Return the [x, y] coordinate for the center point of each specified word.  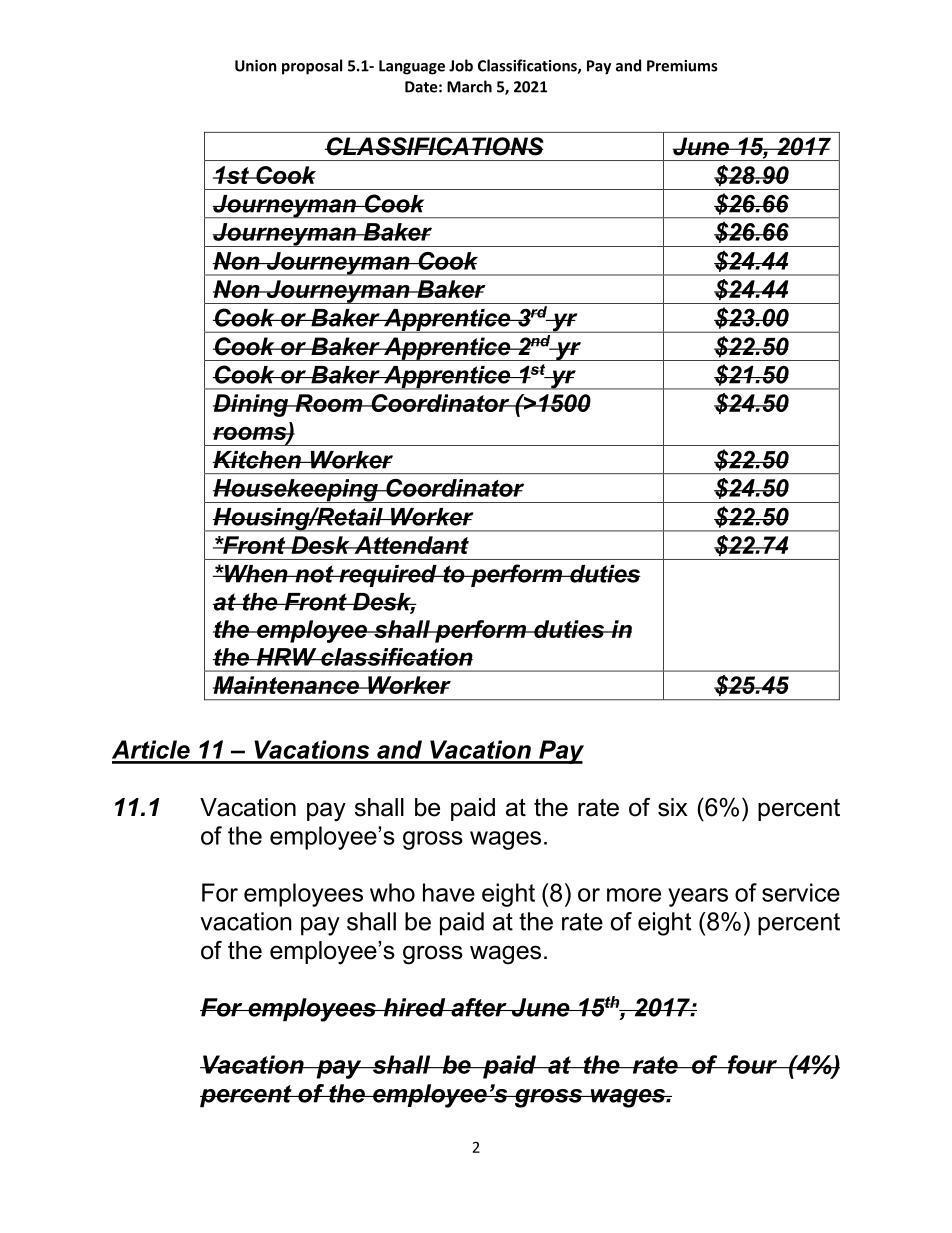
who [392, 892]
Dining [252, 405]
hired [414, 1007]
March [469, 86]
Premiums [682, 66]
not [314, 574]
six [673, 807]
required [388, 576]
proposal [312, 67]
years [698, 897]
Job [461, 65]
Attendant [410, 545]
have [449, 892]
